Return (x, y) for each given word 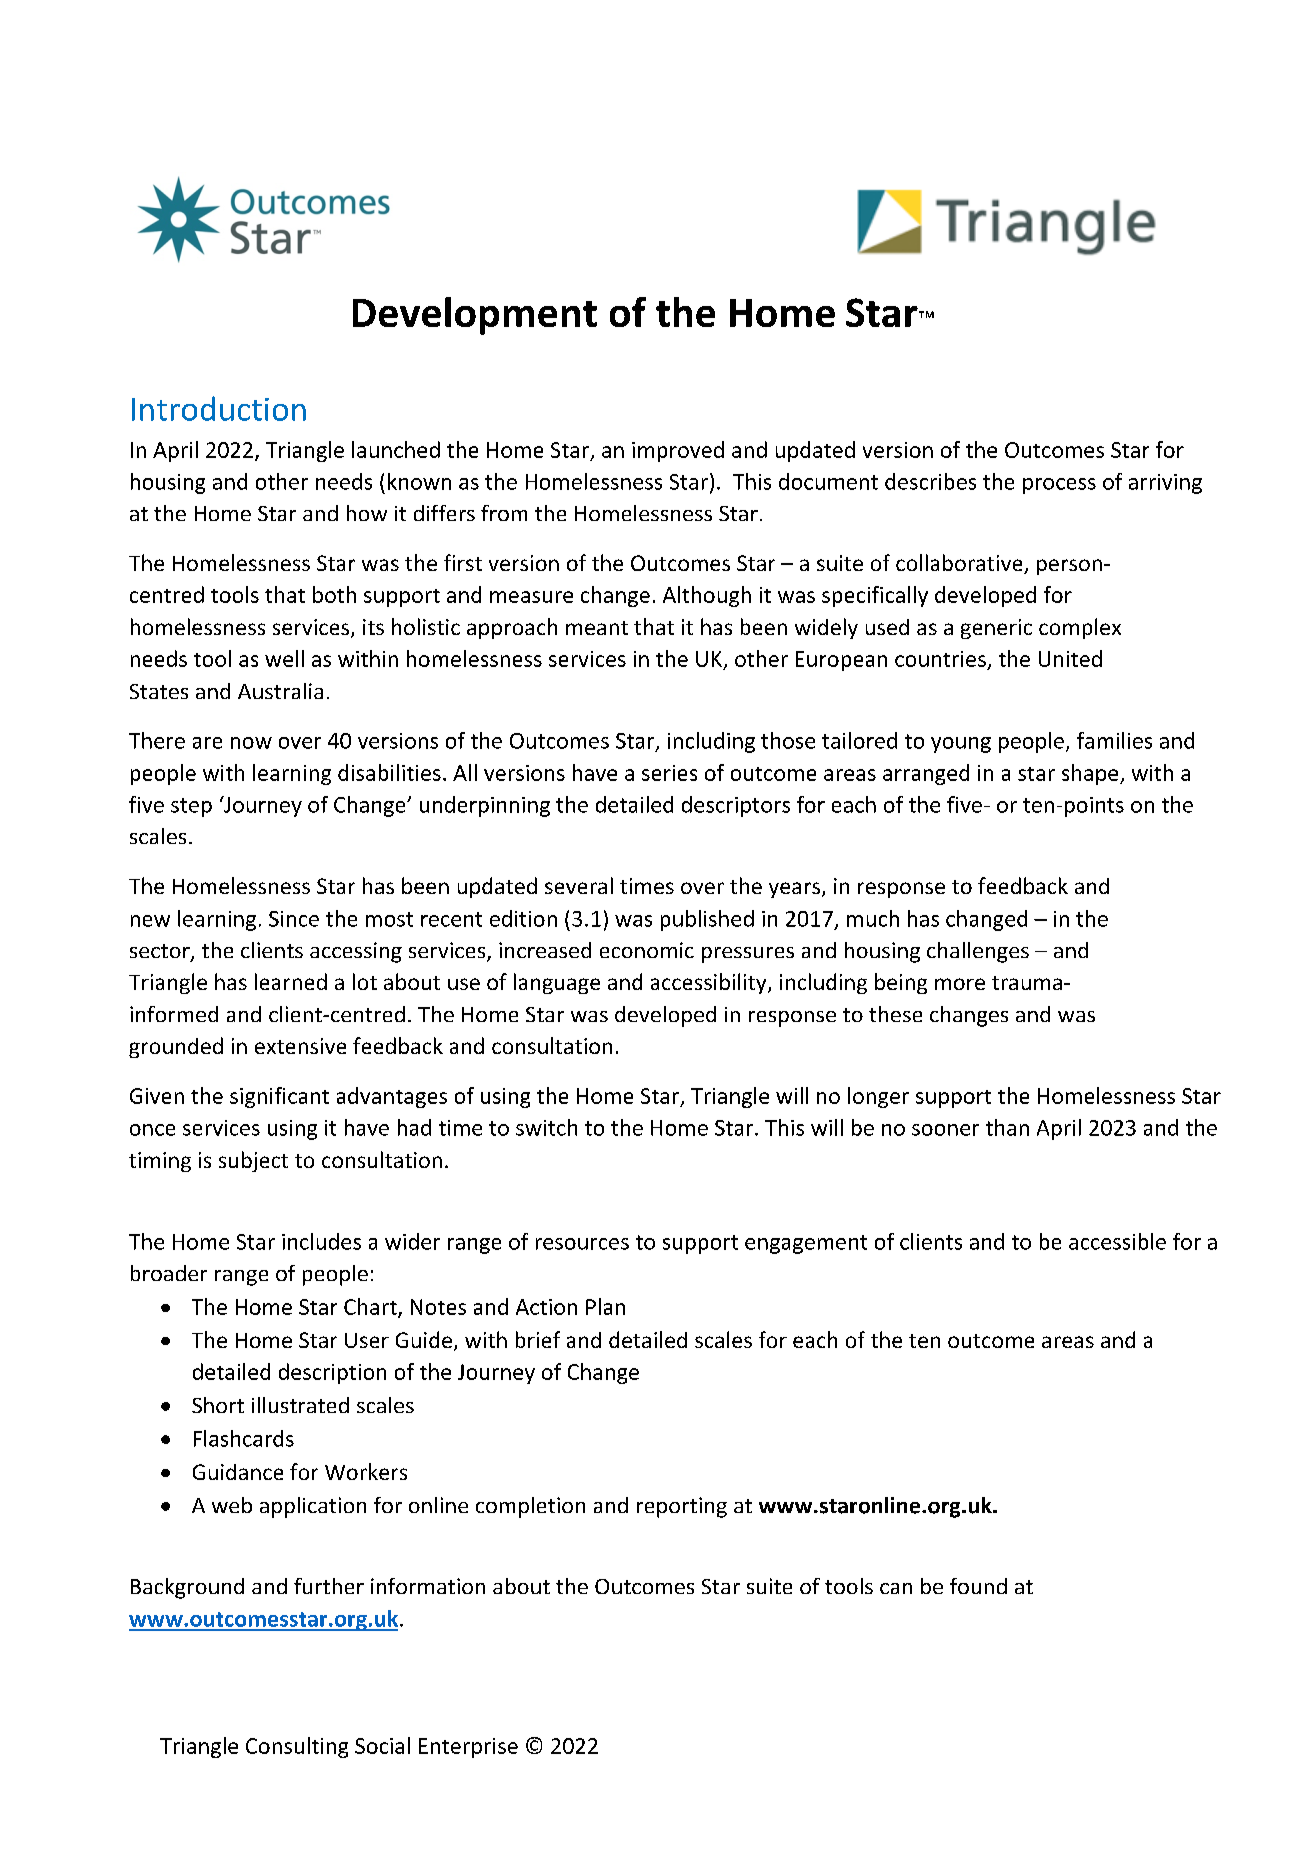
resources (582, 1244)
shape (1091, 774)
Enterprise (468, 1748)
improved (678, 451)
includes (321, 1241)
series (669, 773)
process (1059, 486)
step (191, 807)
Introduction (219, 408)
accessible (1117, 1241)
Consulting (297, 1747)
